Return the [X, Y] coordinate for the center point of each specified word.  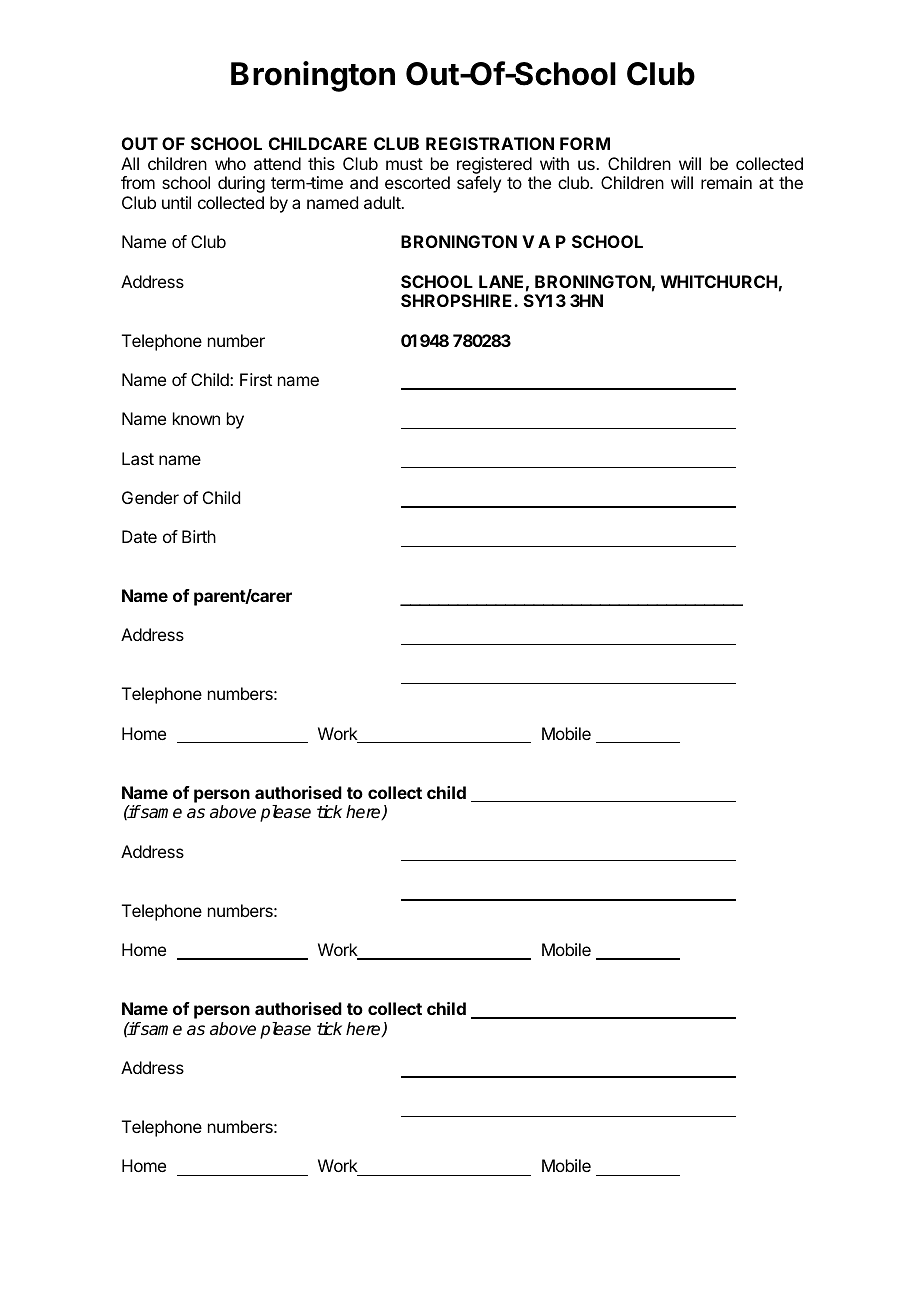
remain [726, 182]
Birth [199, 536]
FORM [585, 143]
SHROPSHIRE [458, 300]
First [256, 379]
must [404, 164]
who [230, 163]
